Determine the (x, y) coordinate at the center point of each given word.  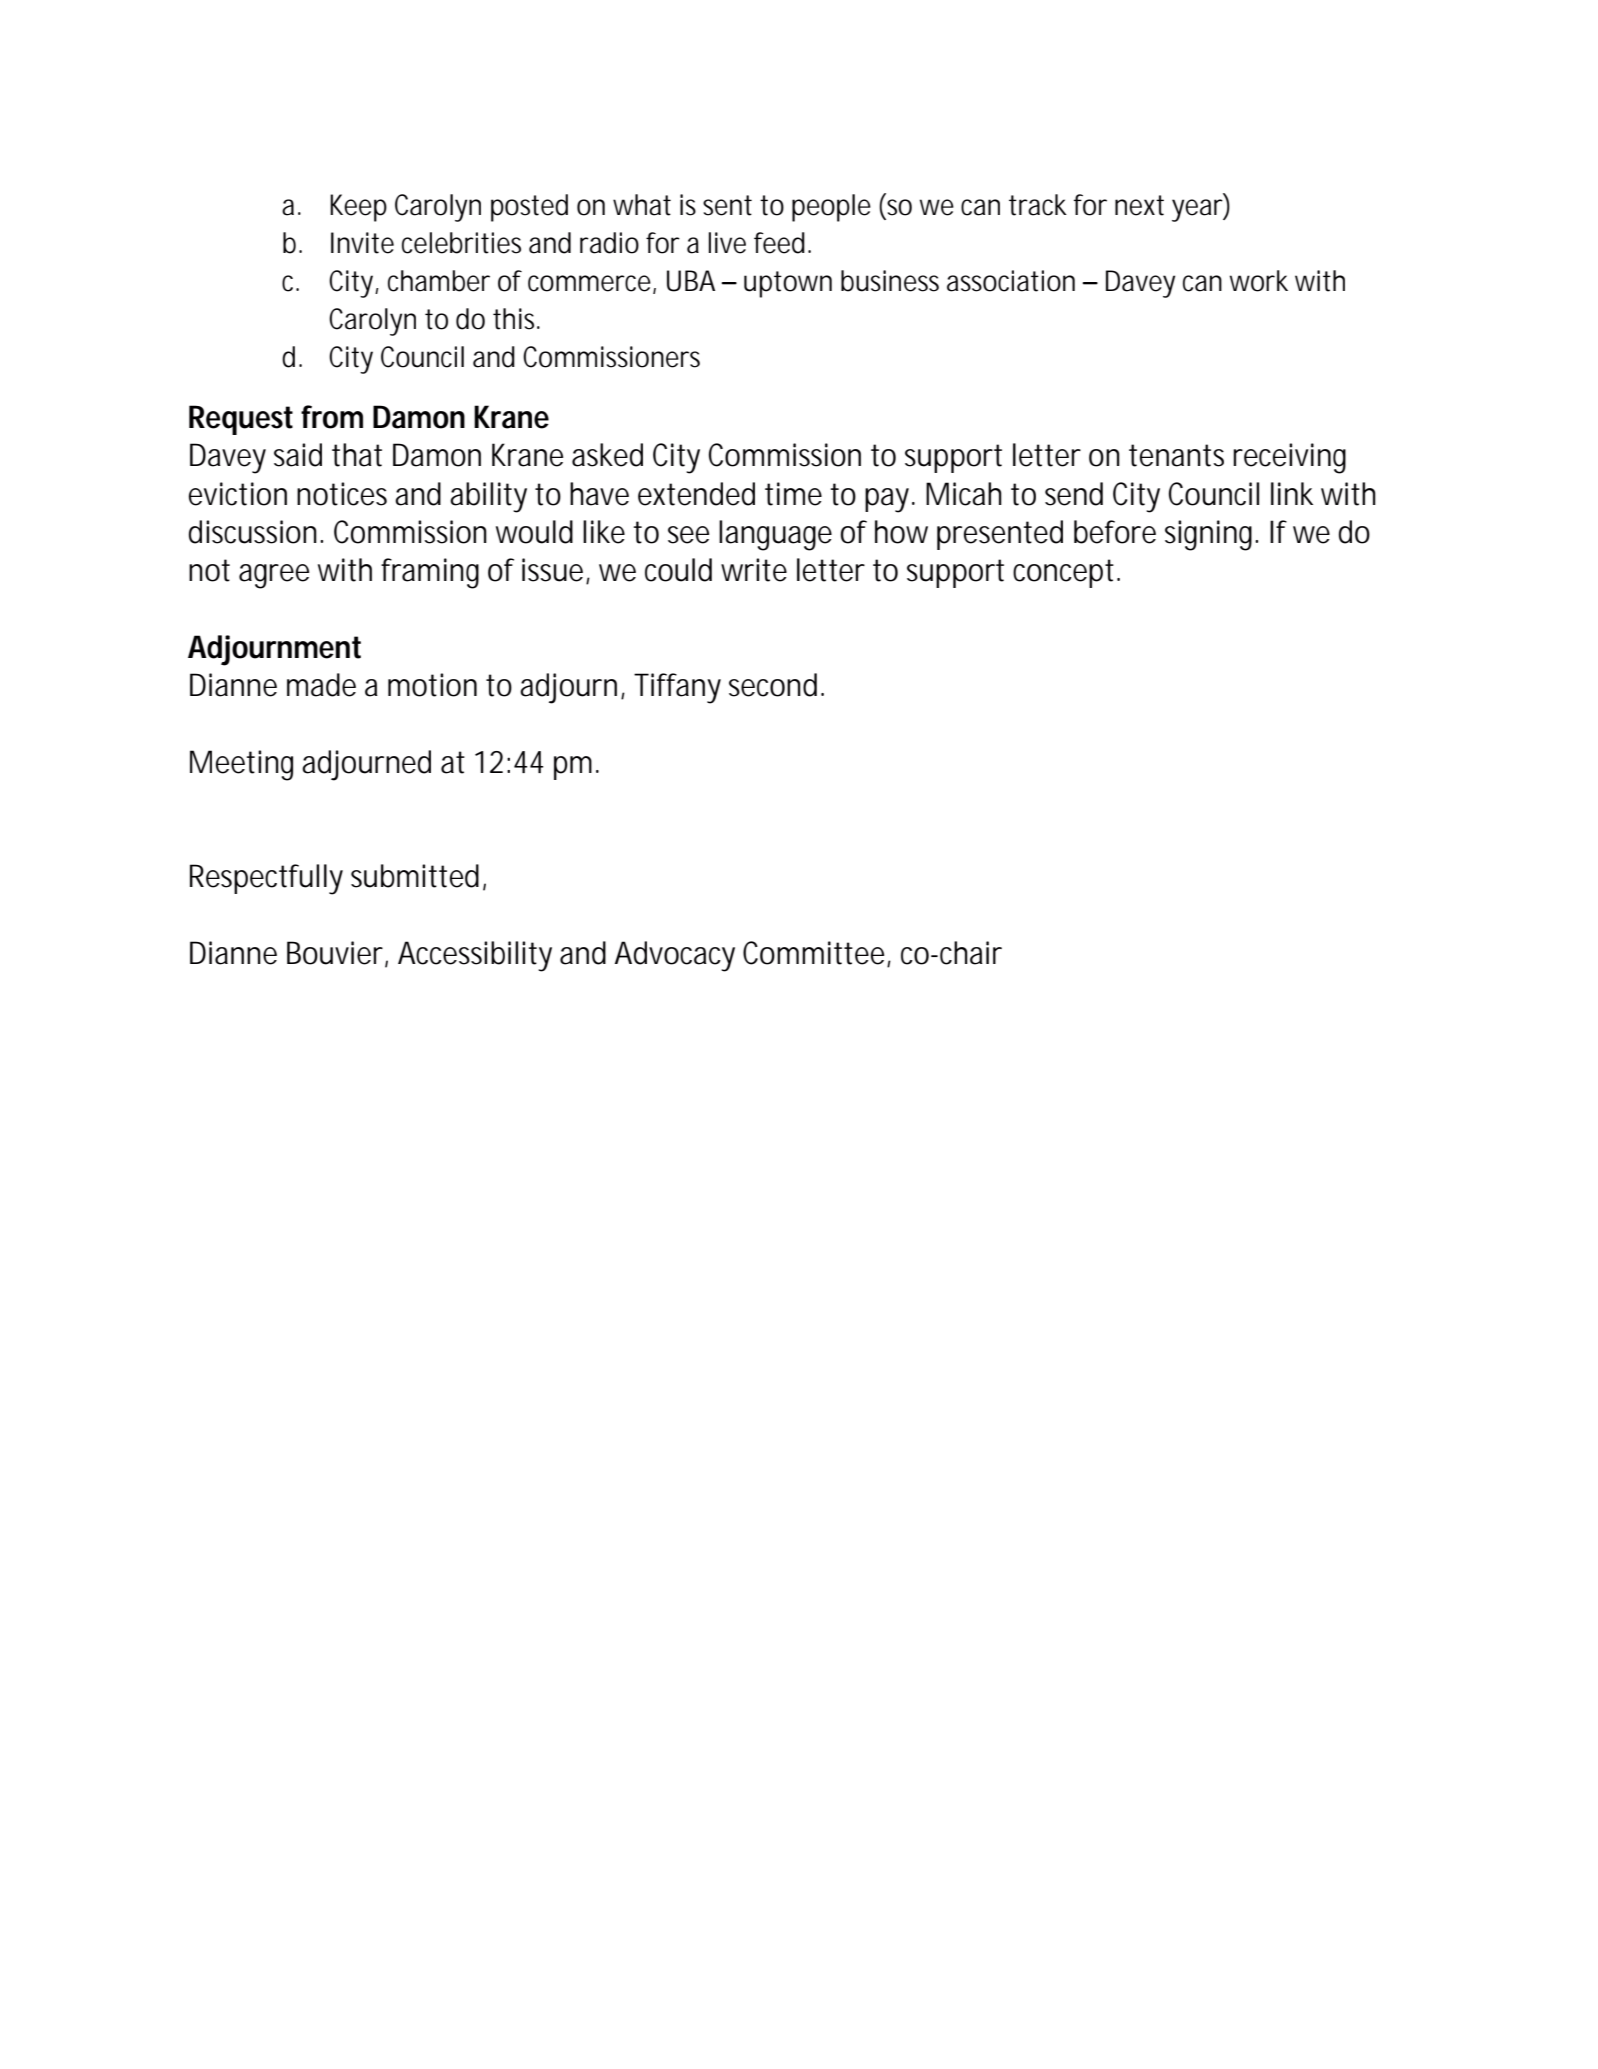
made (321, 685)
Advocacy (675, 956)
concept (1066, 573)
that (357, 455)
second (773, 685)
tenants (1176, 455)
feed (779, 243)
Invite (362, 243)
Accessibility (475, 956)
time (793, 494)
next (1139, 205)
